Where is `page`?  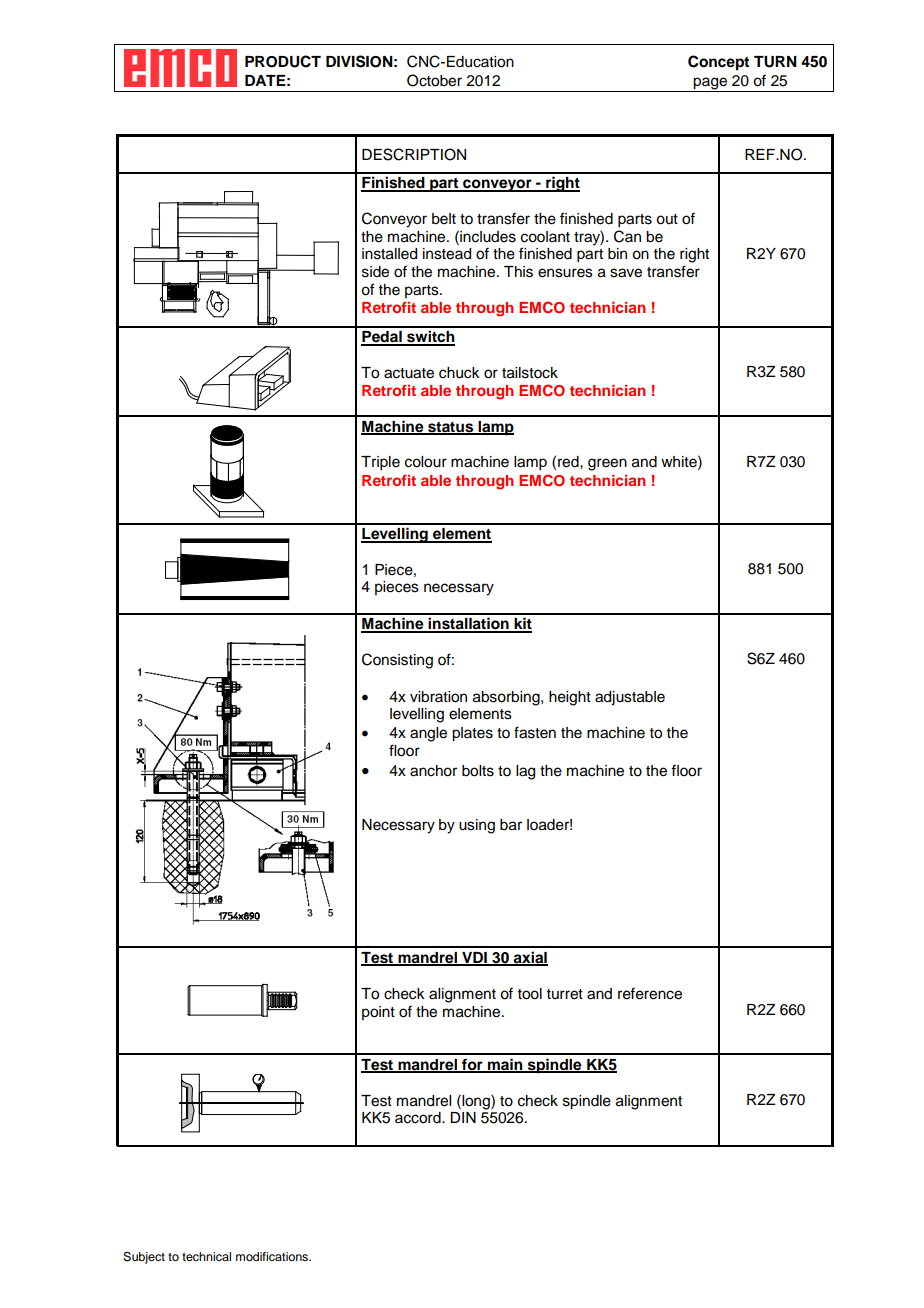 page is located at coordinates (710, 84).
